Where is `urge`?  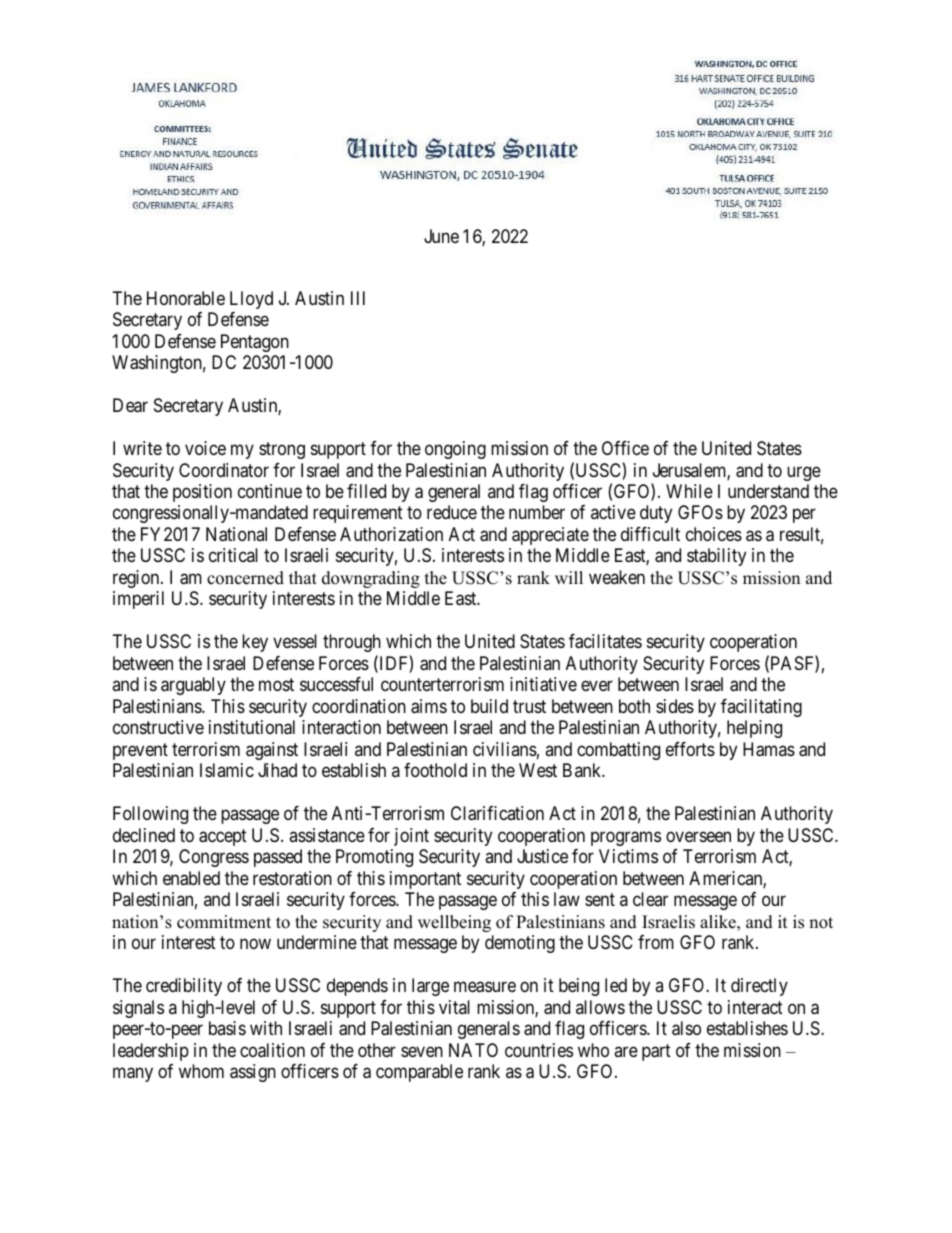 urge is located at coordinates (804, 473).
